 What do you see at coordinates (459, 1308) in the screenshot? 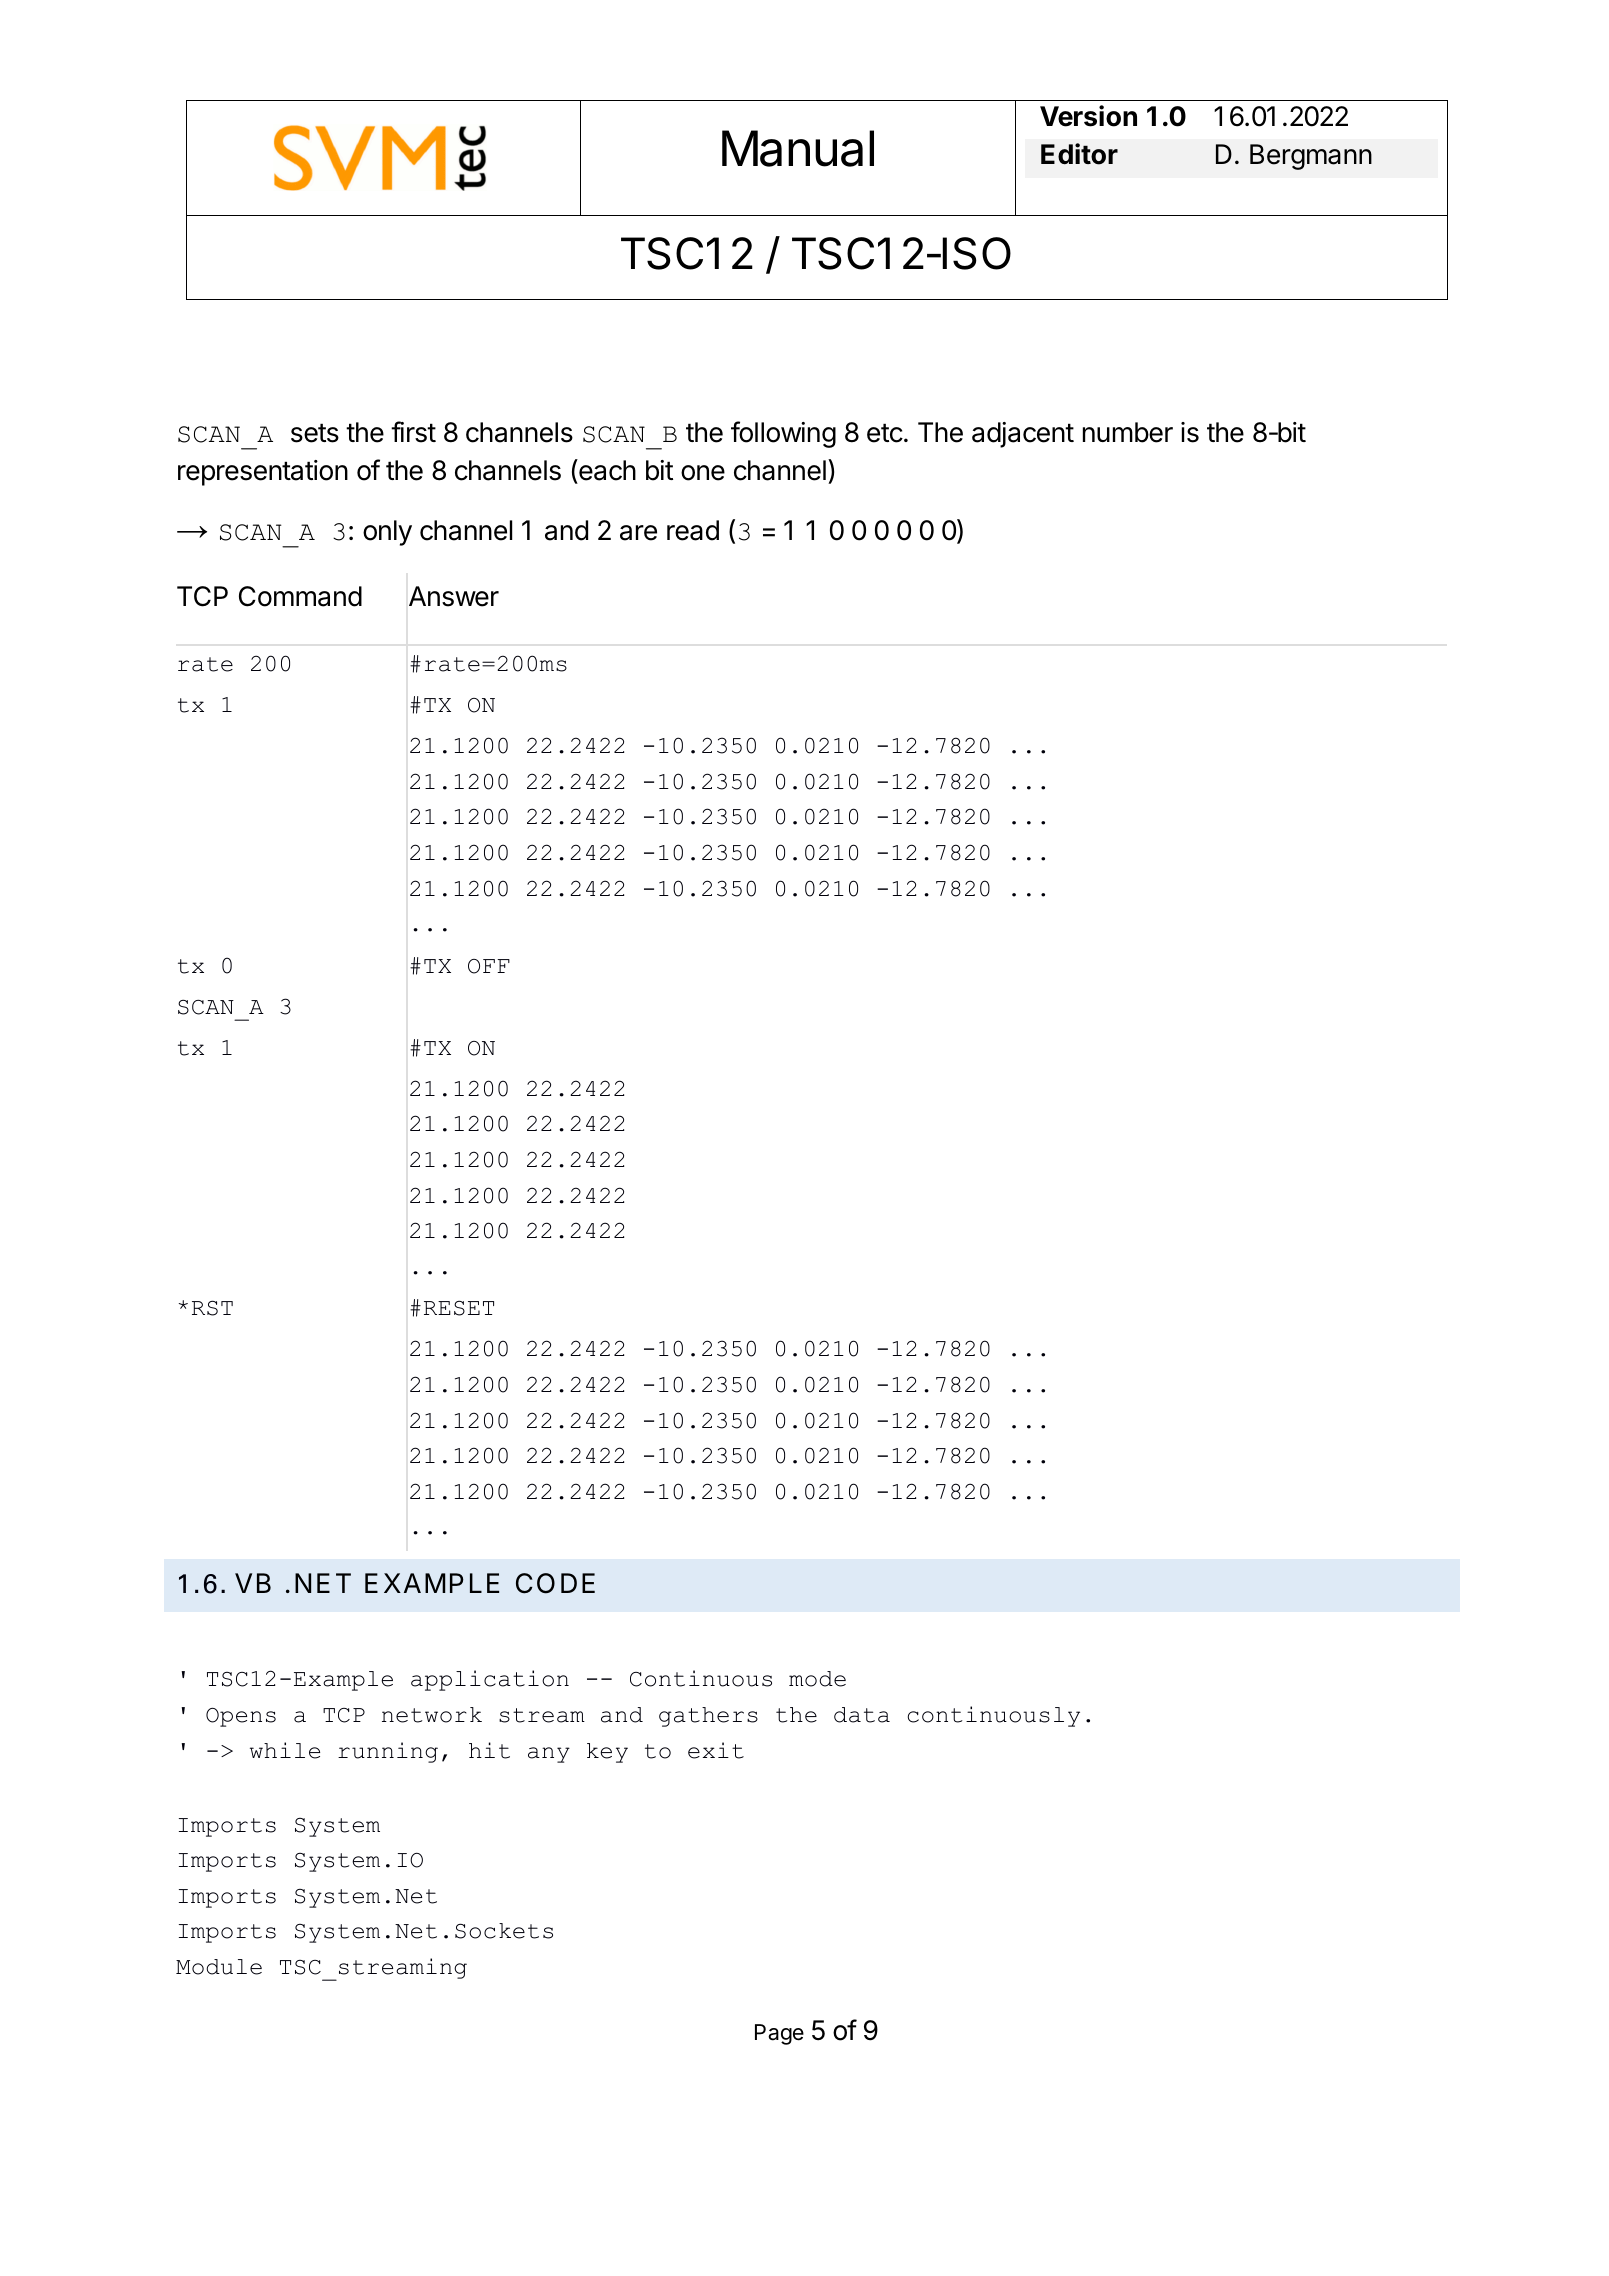
I see `RESET` at bounding box center [459, 1308].
